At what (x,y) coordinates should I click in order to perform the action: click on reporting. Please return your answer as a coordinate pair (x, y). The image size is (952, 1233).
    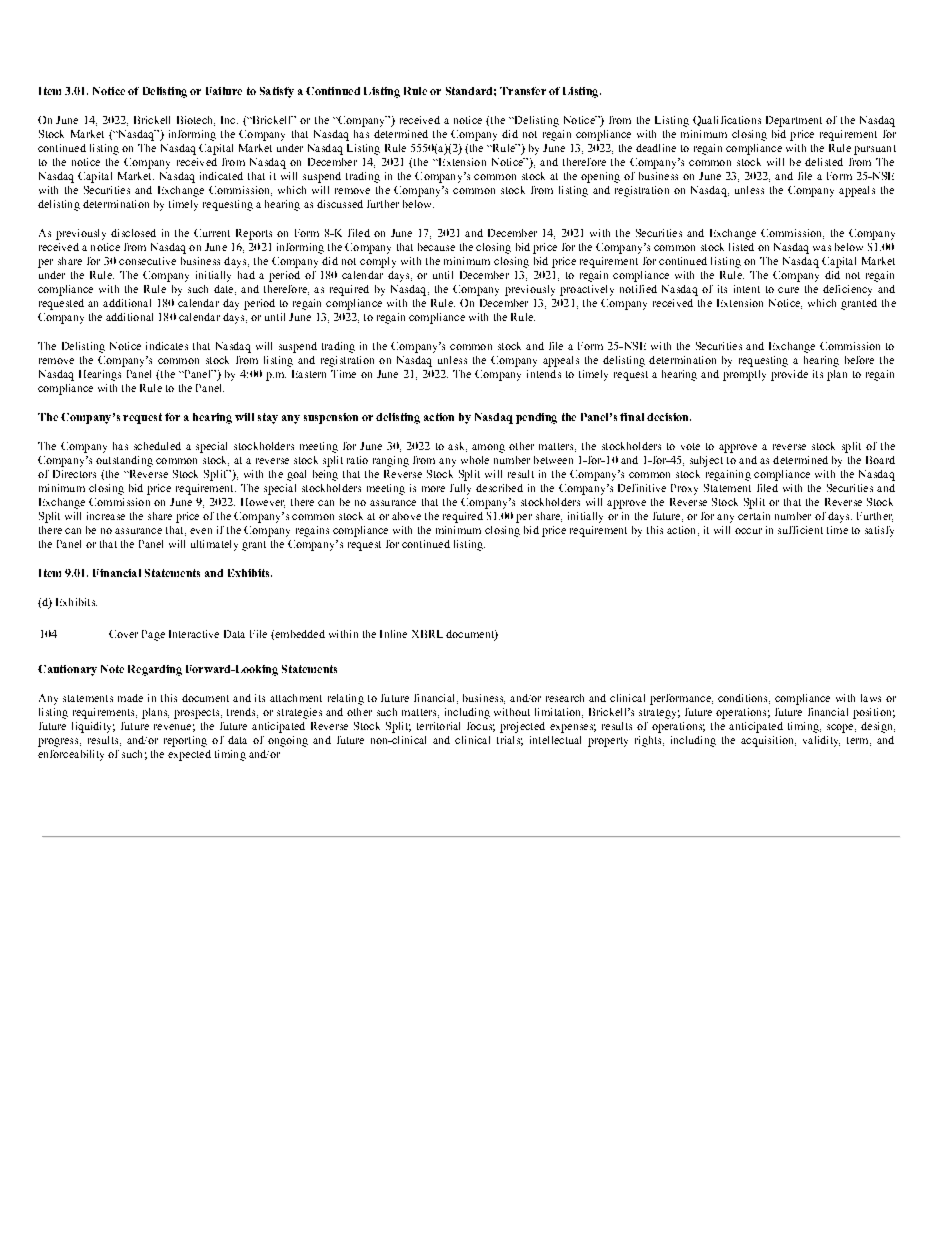
    Looking at the image, I should click on (185, 741).
